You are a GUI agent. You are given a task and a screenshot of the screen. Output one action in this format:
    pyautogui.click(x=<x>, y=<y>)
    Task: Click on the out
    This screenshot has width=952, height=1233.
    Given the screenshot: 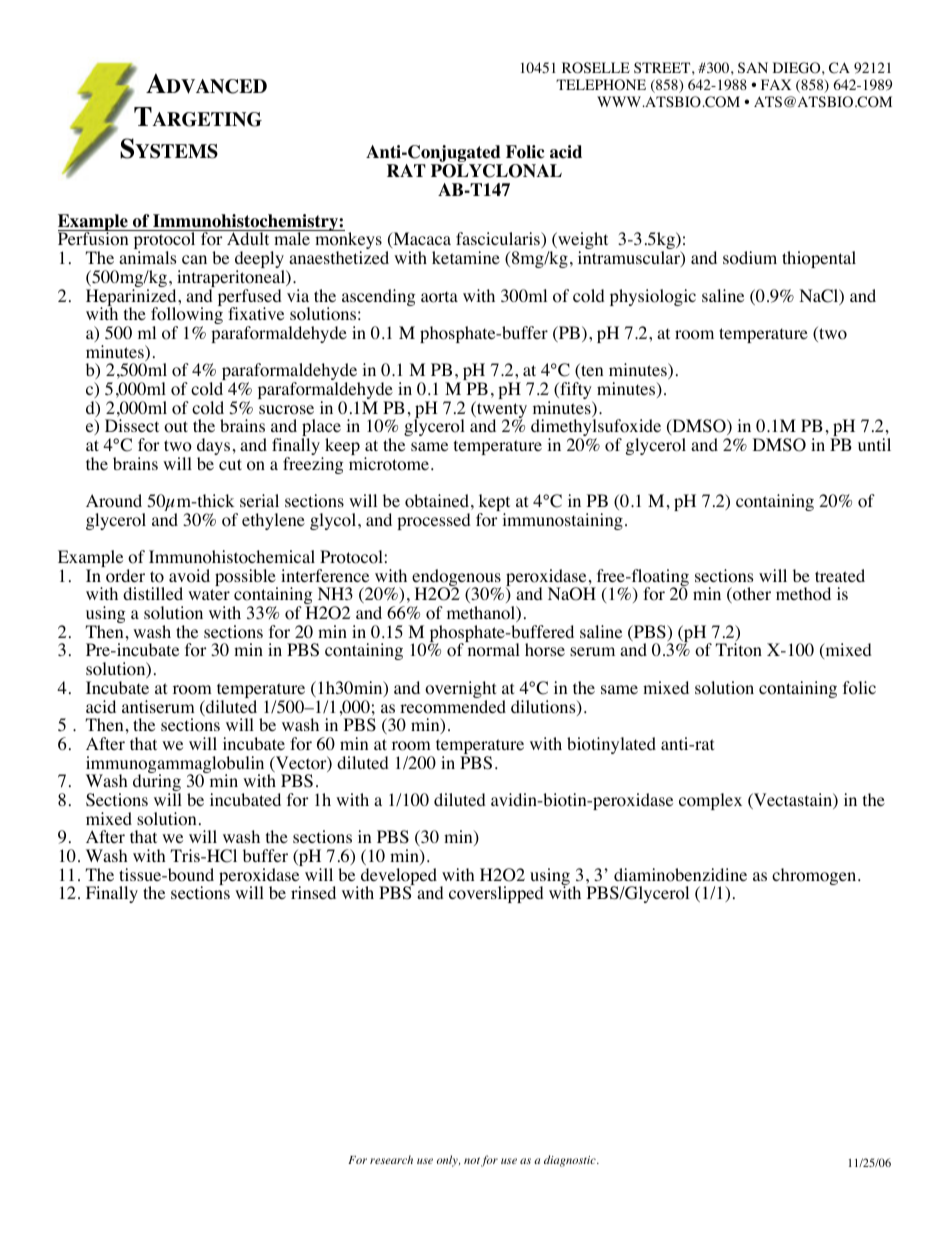 What is the action you would take?
    pyautogui.click(x=176, y=427)
